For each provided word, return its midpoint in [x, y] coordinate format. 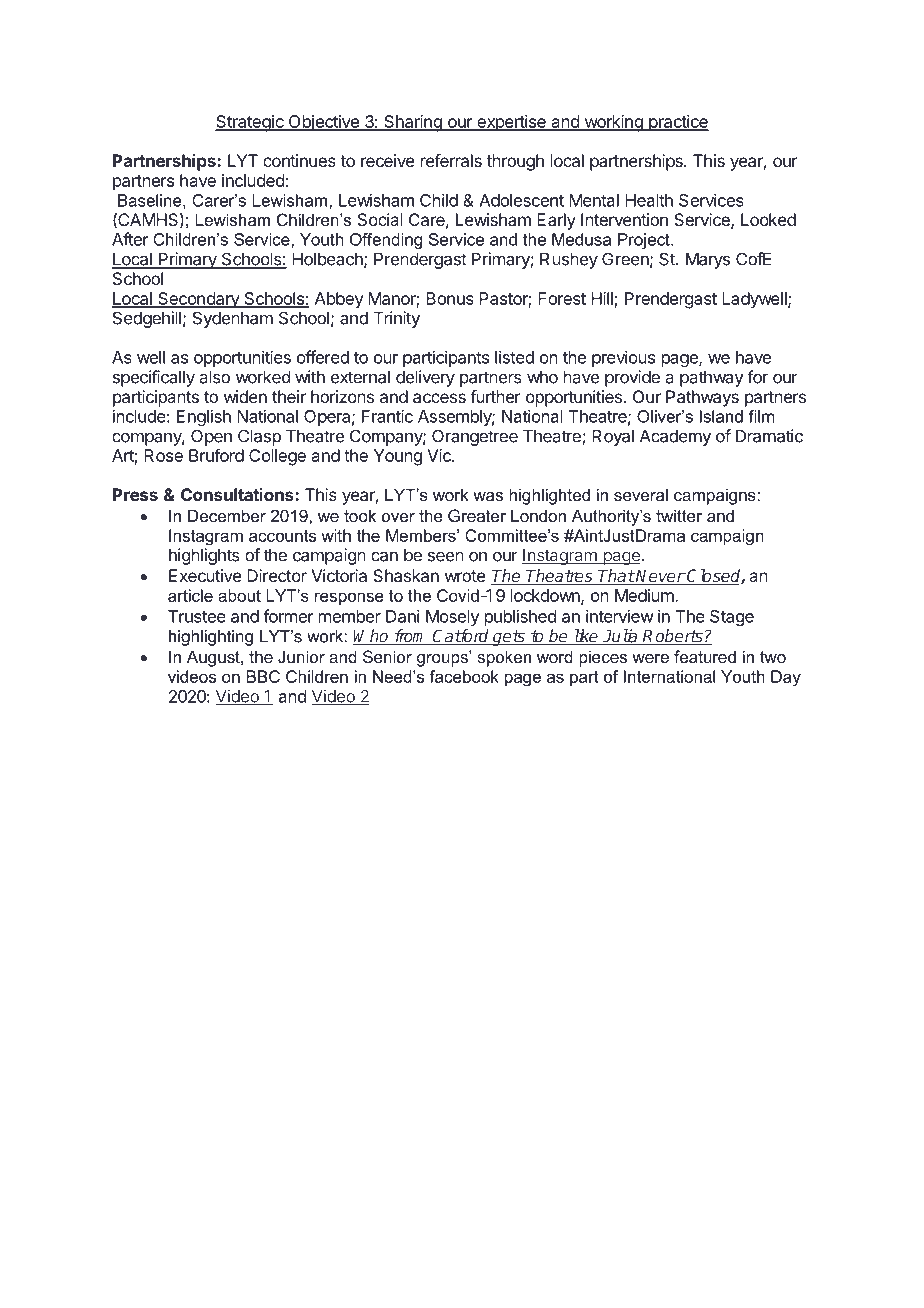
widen [245, 396]
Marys [708, 260]
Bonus [450, 298]
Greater [477, 515]
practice [678, 123]
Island [721, 416]
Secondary [198, 300]
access [439, 398]
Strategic [250, 123]
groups [443, 659]
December [227, 515]
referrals [451, 160]
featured [705, 656]
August [214, 658]
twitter [679, 515]
